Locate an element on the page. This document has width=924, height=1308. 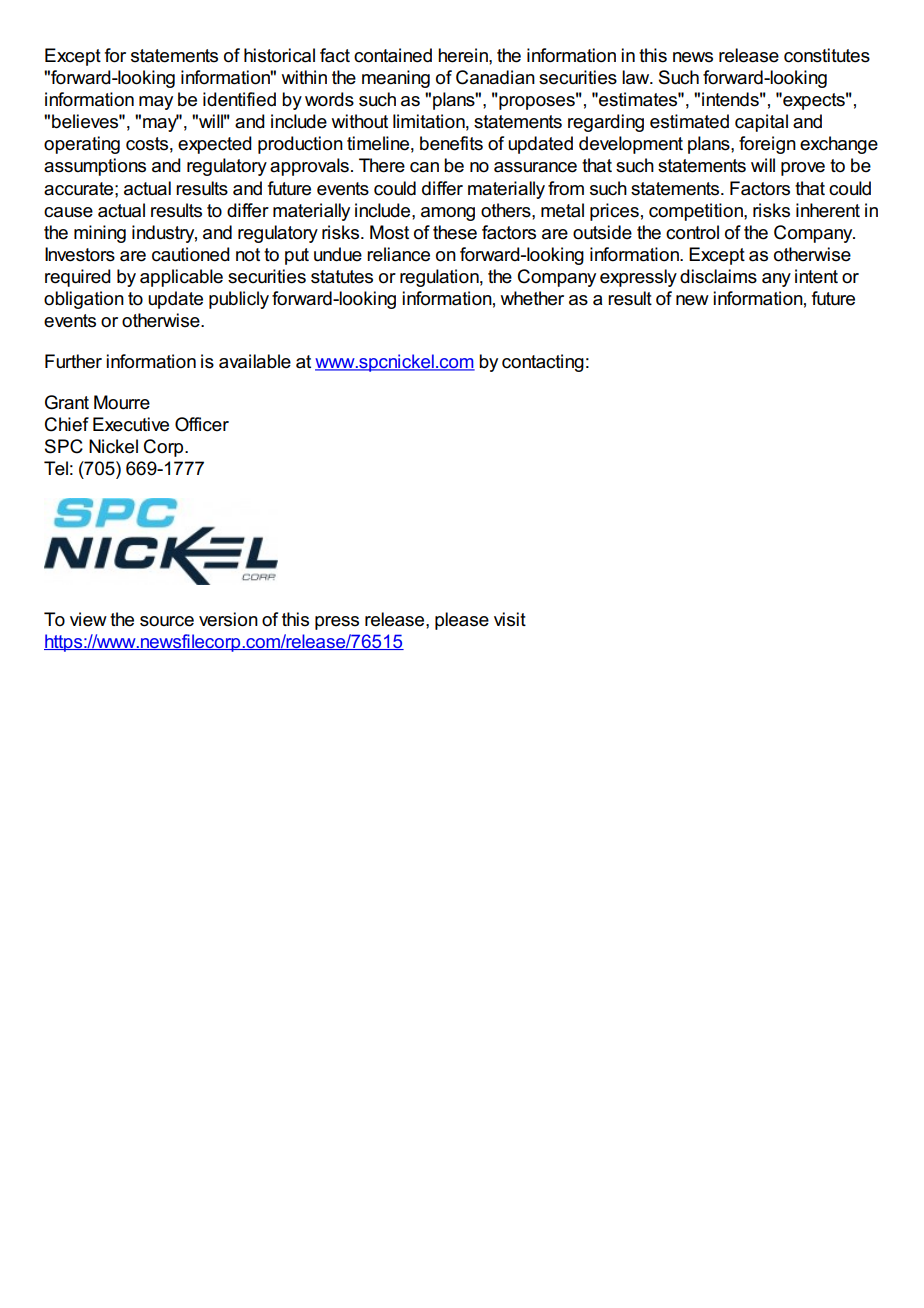
contacting is located at coordinates (543, 363).
